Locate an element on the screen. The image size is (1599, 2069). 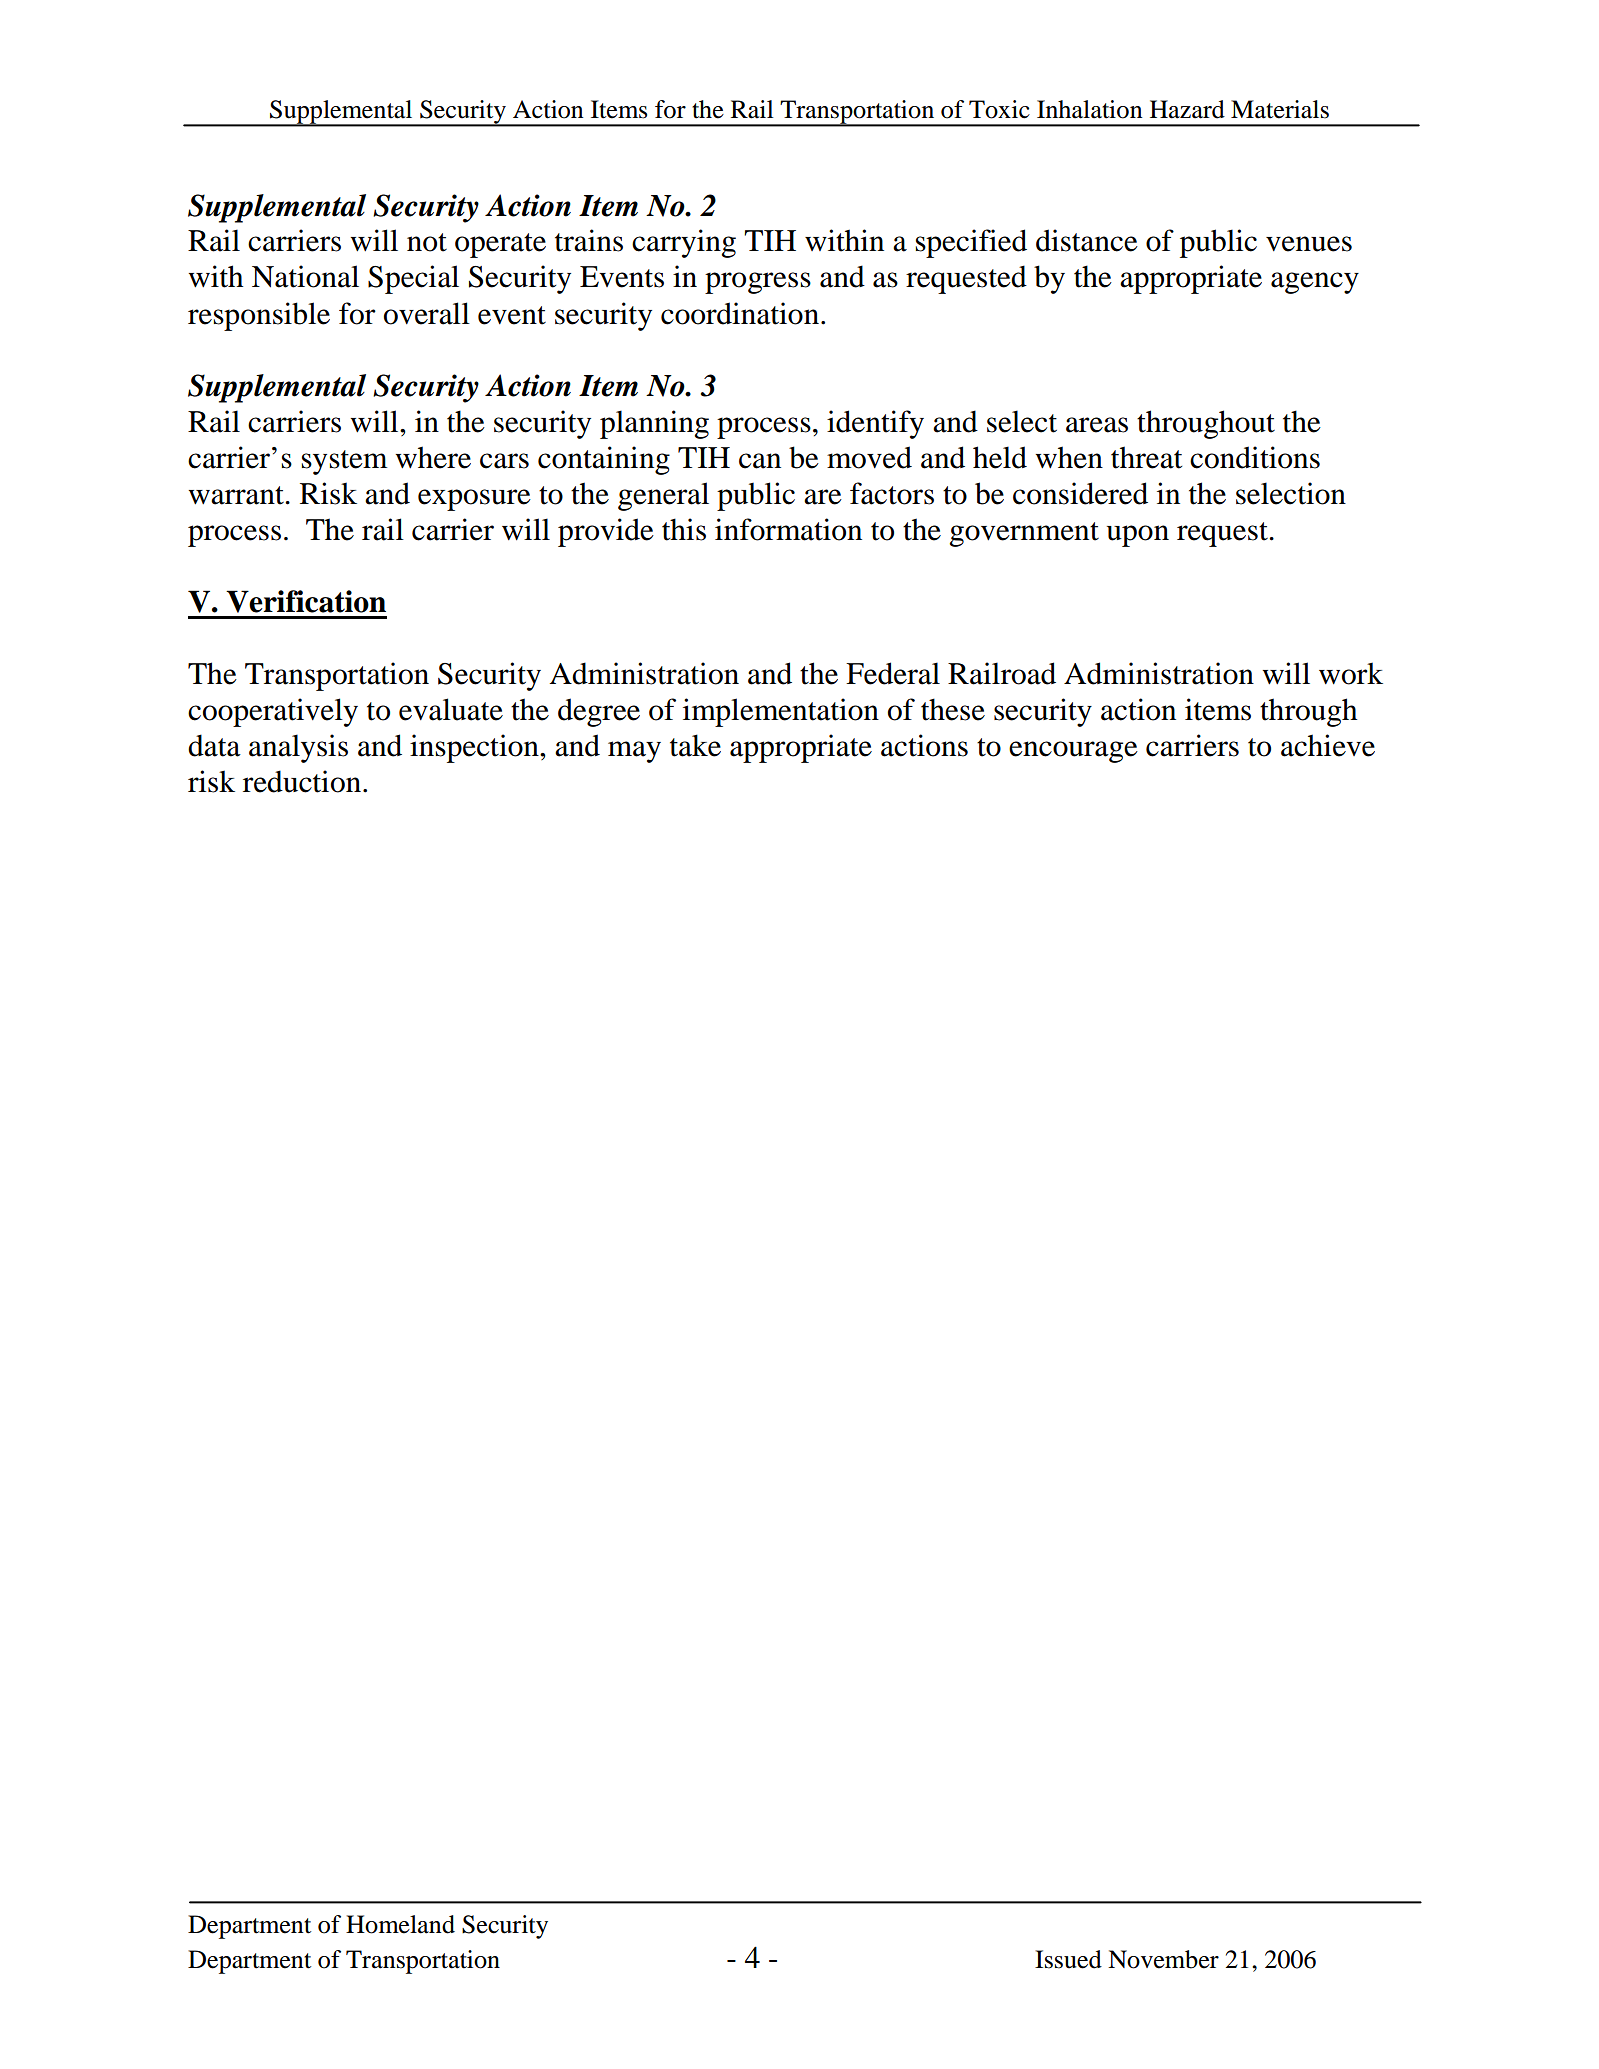
reduction is located at coordinates (302, 781).
